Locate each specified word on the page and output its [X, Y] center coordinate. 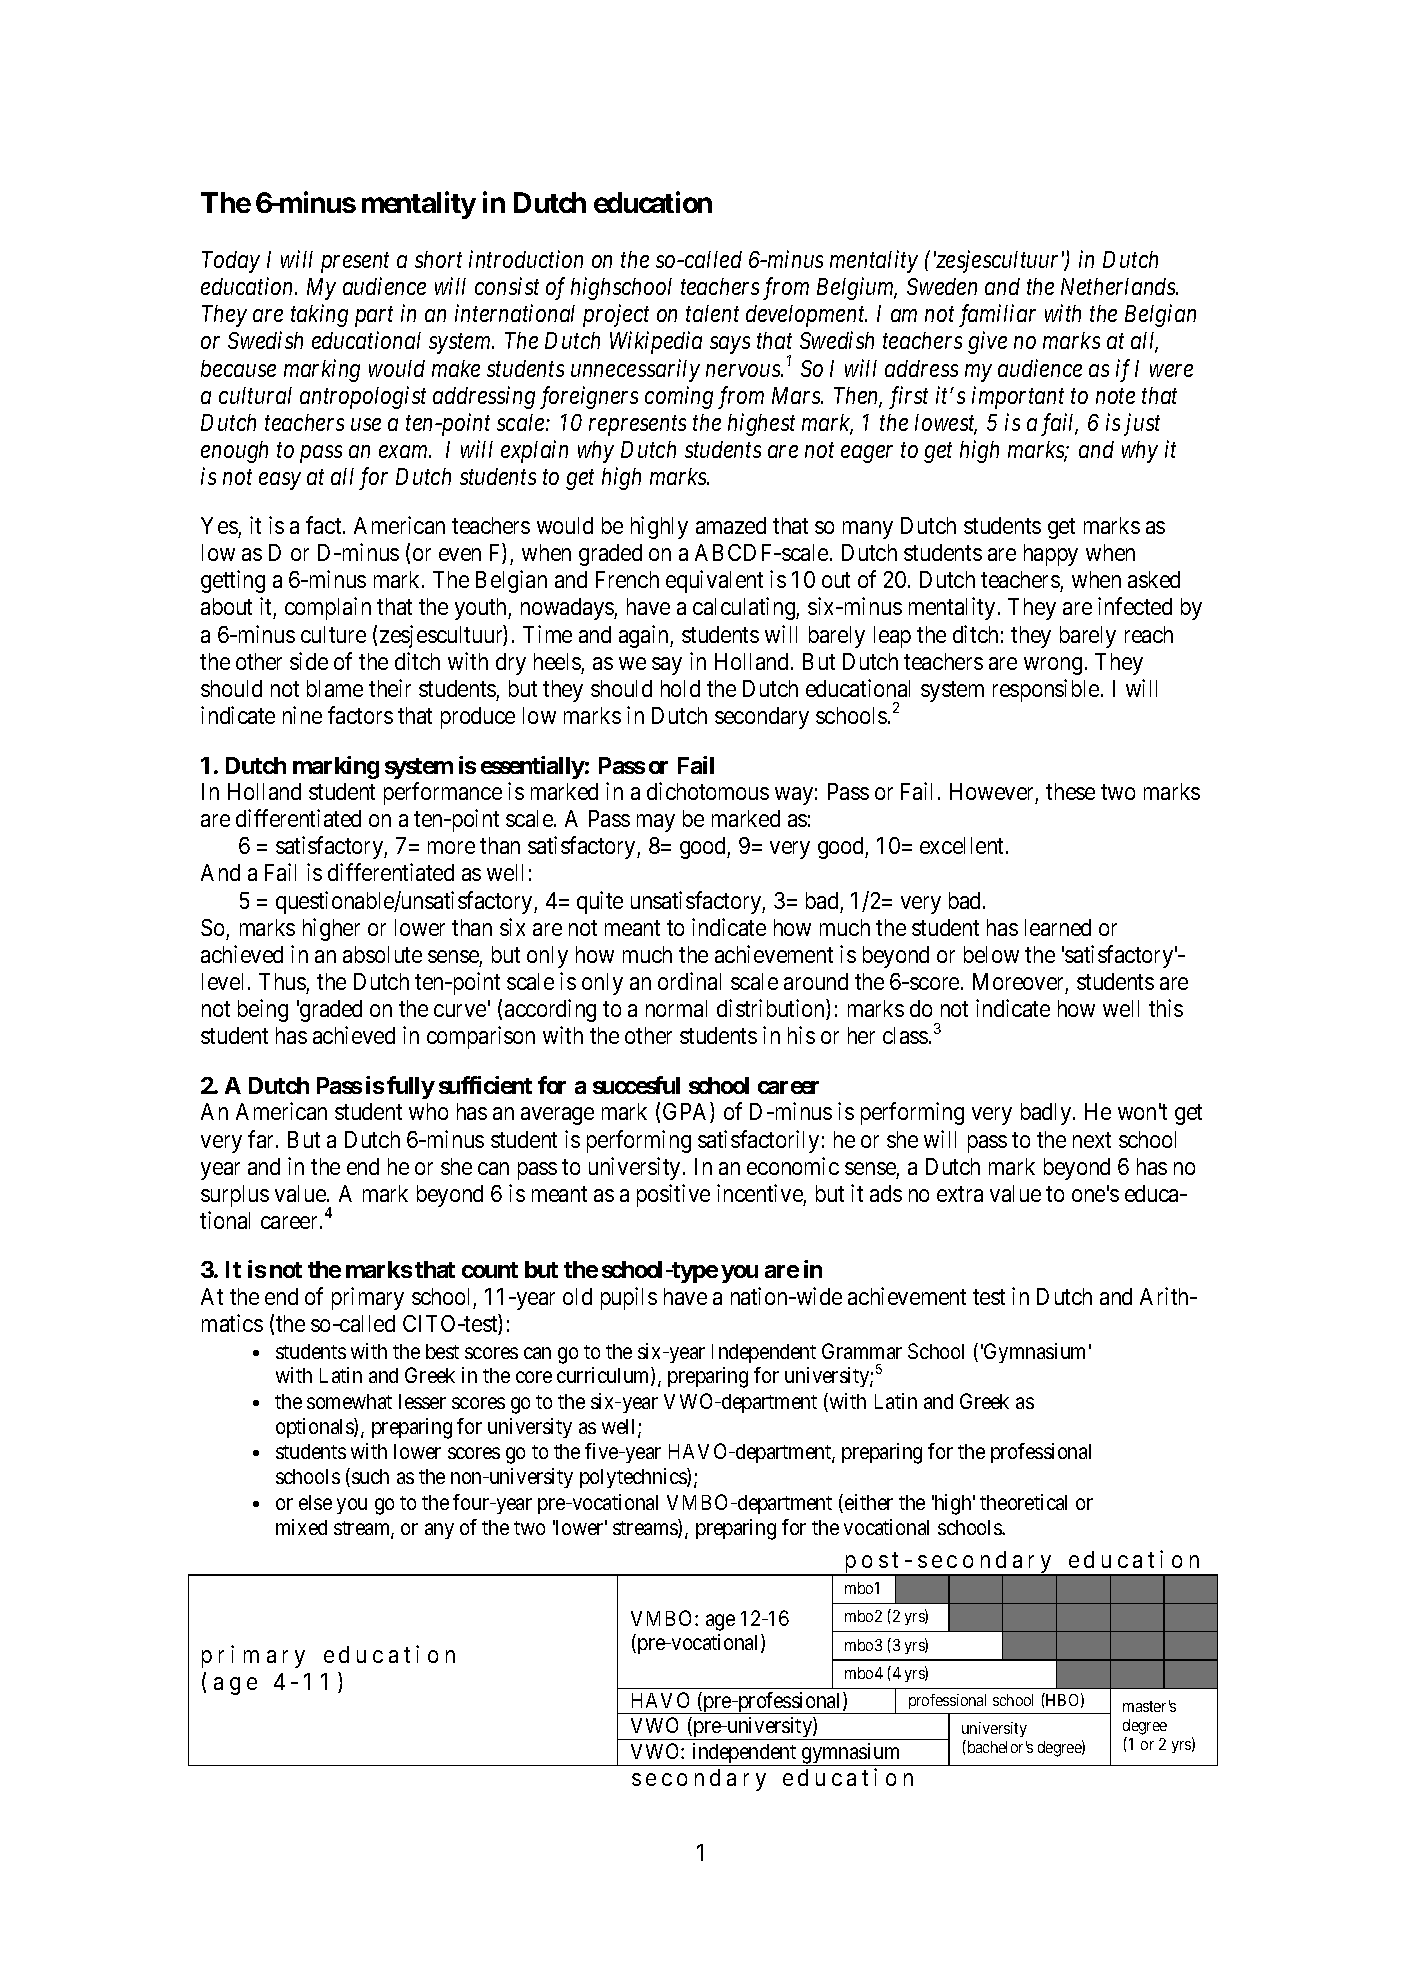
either [869, 1502]
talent [712, 313]
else [315, 1502]
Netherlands [1119, 286]
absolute [382, 954]
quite [600, 902]
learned [1058, 927]
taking [319, 315]
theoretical [1023, 1502]
